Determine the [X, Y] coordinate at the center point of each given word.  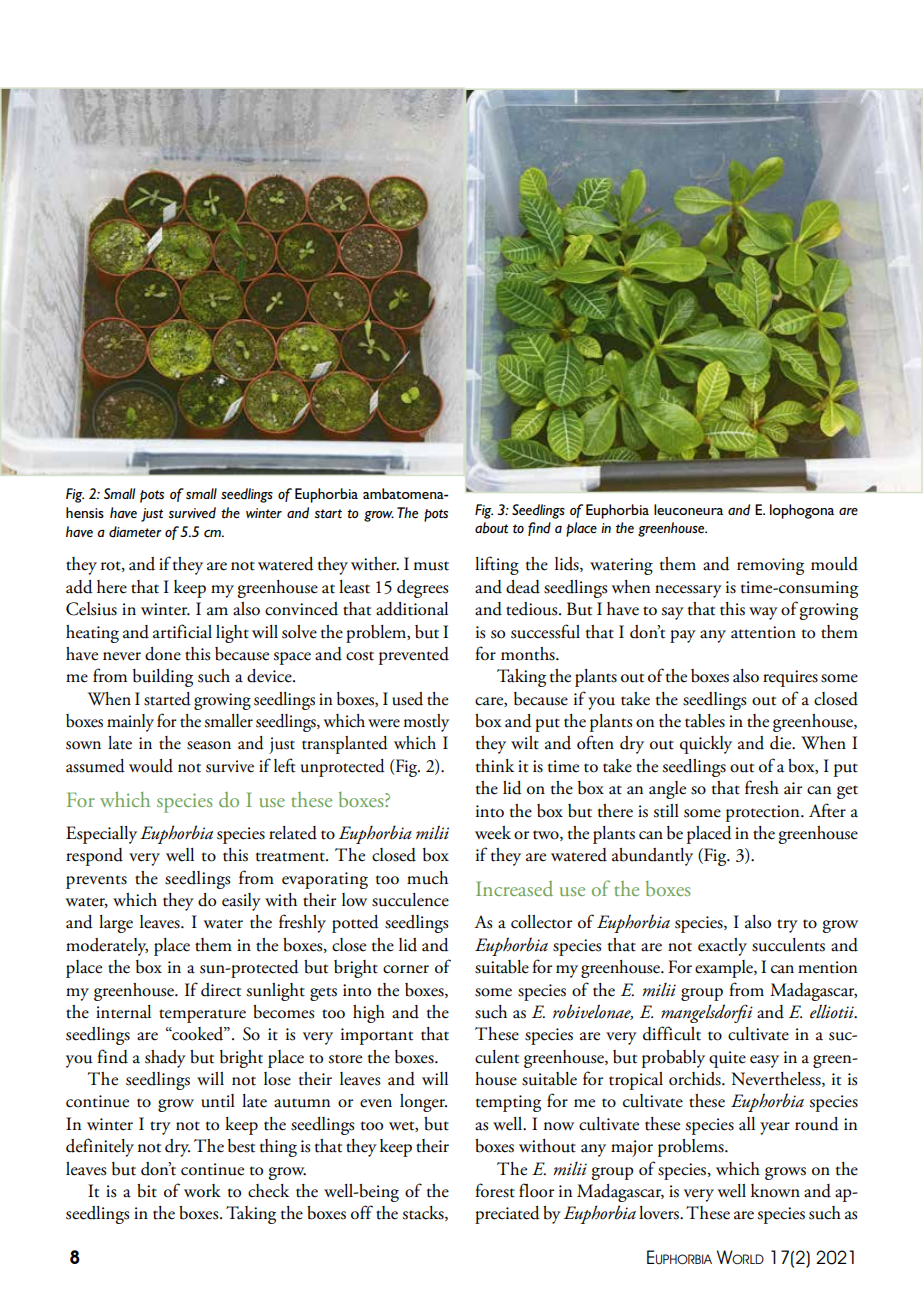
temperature [202, 1016]
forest [495, 1190]
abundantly [652, 857]
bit [147, 1191]
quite [727, 1059]
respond [94, 857]
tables [705, 721]
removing [770, 566]
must [431, 566]
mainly [130, 723]
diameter [135, 532]
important [377, 1036]
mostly [426, 723]
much [427, 878]
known [775, 1191]
